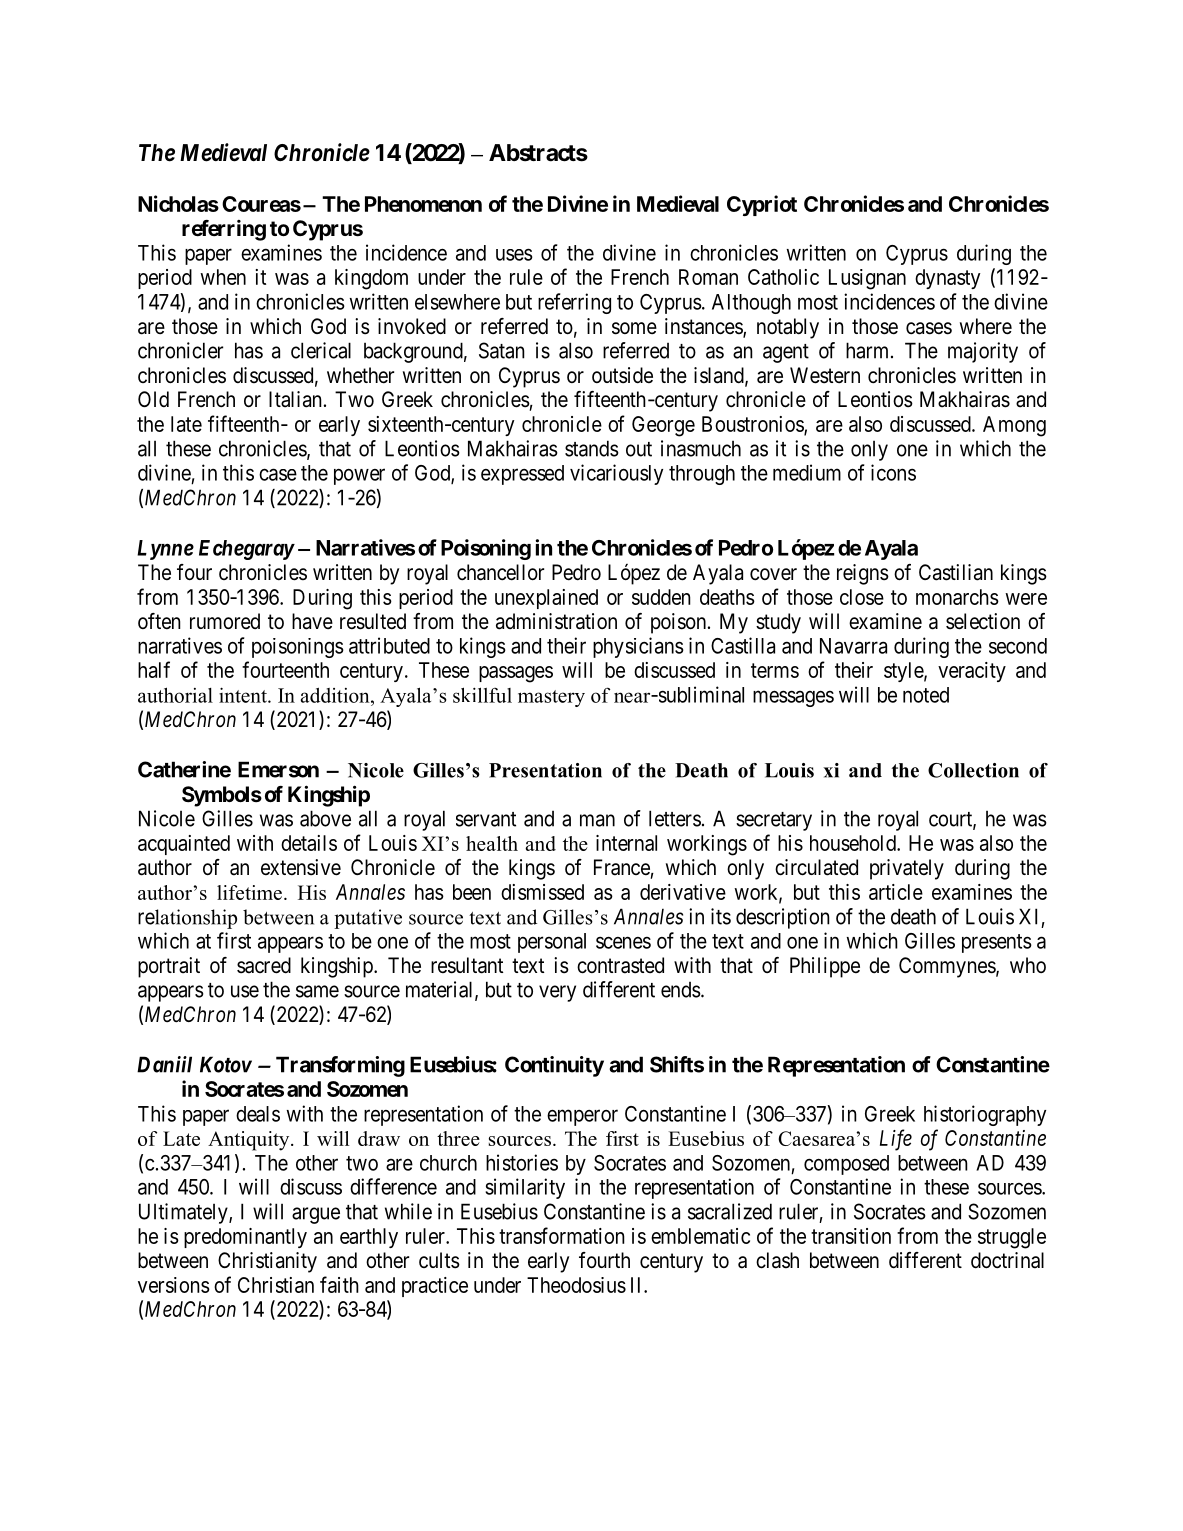 The height and width of the page is (1531, 1183). Describe the element at coordinates (514, 254) in the page. I see `uses` at that location.
